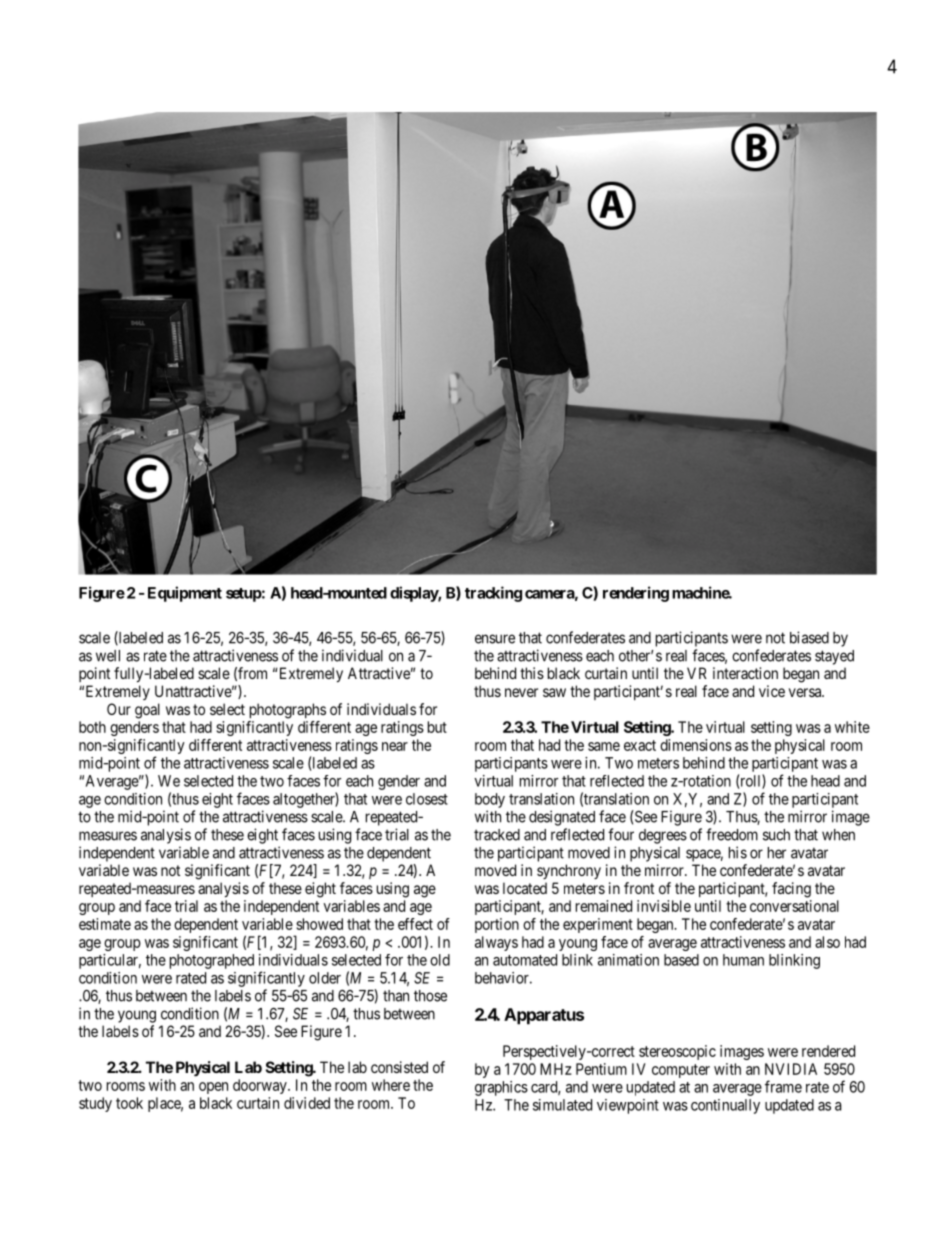 The height and width of the image is (1233, 952). Describe the element at coordinates (147, 711) in the image. I see `goal` at that location.
